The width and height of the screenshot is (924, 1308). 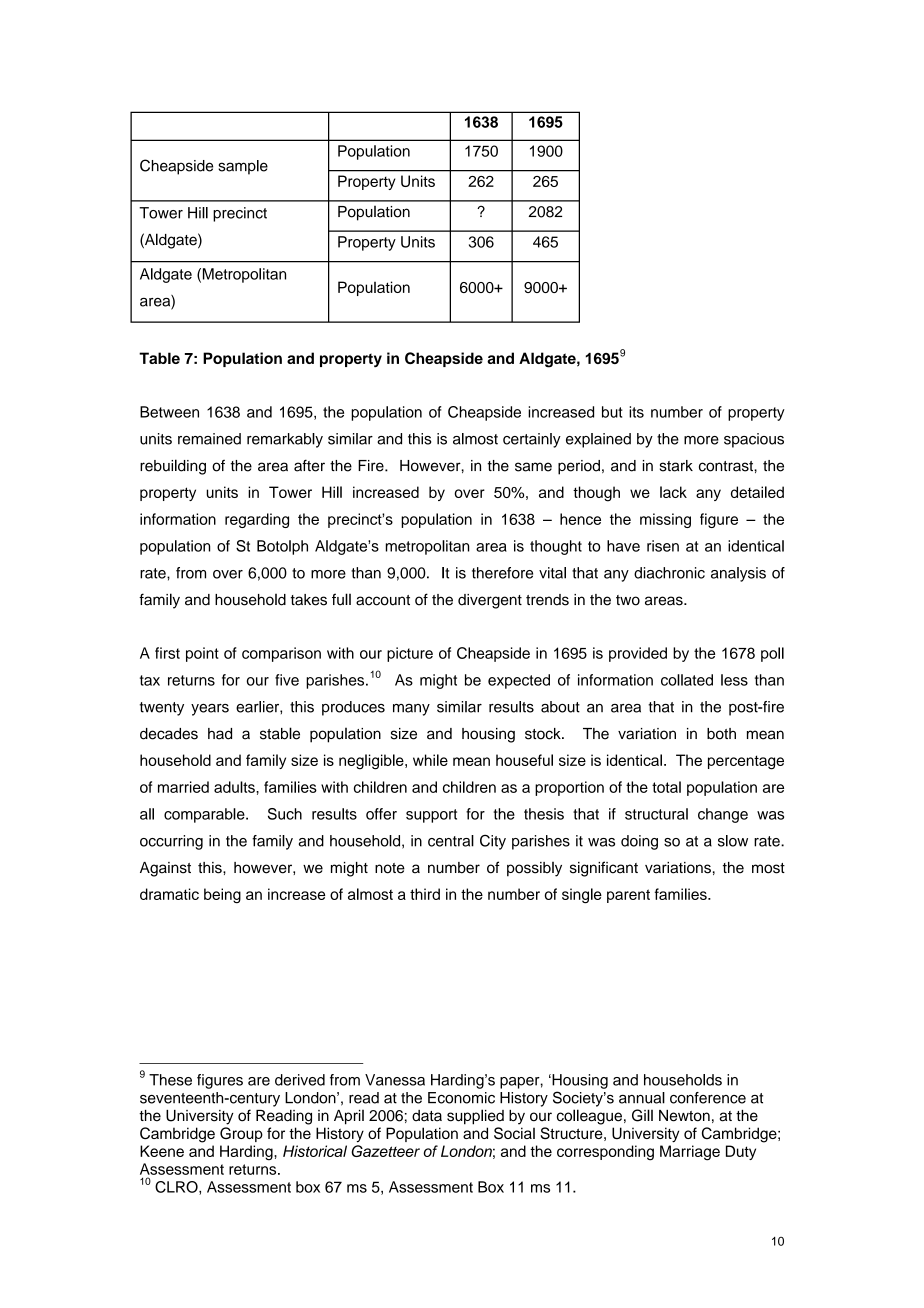 What do you see at coordinates (502, 573) in the screenshot?
I see `therefore` at bounding box center [502, 573].
